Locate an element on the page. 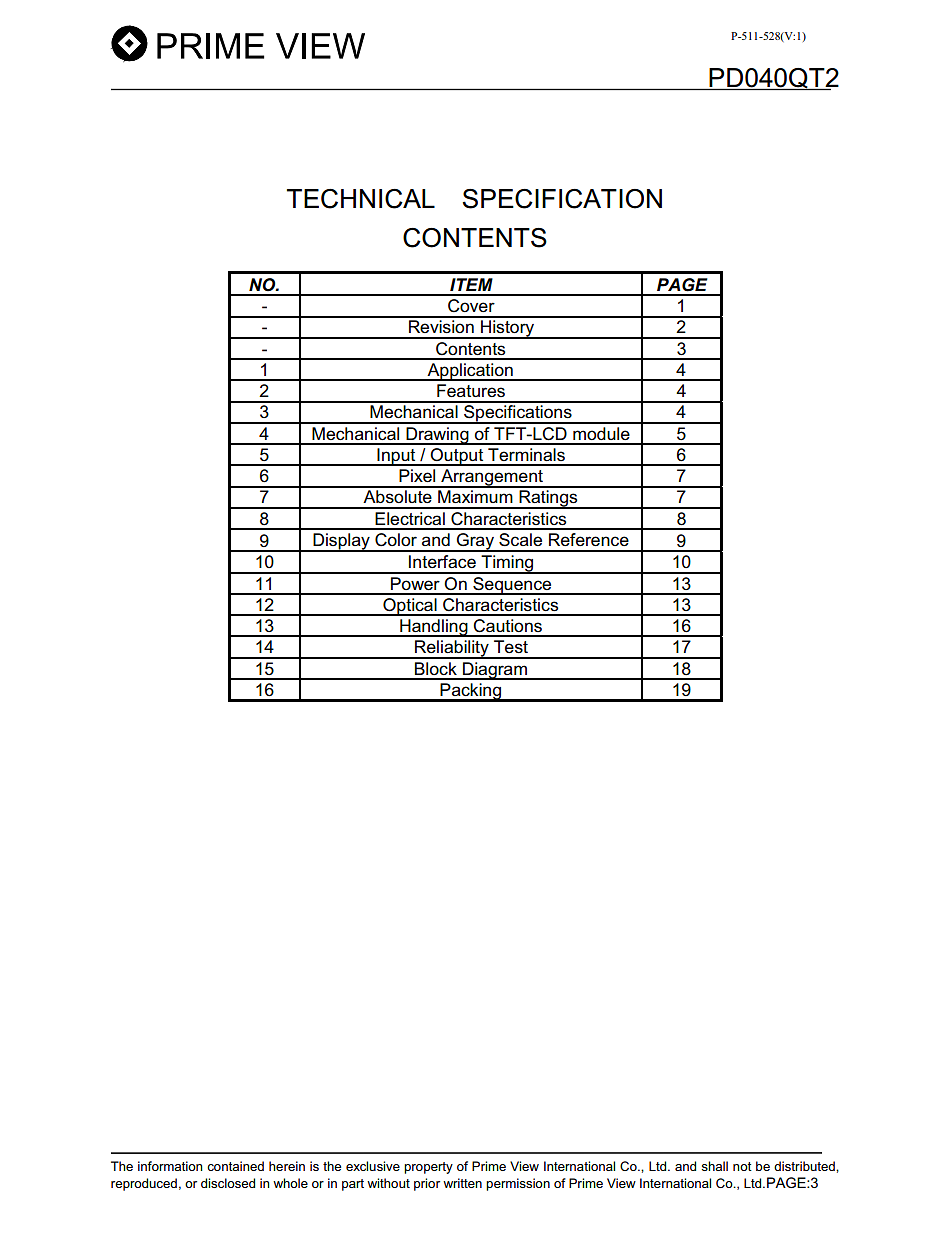 This image has height=1233, width=952. Reliability is located at coordinates (452, 649).
